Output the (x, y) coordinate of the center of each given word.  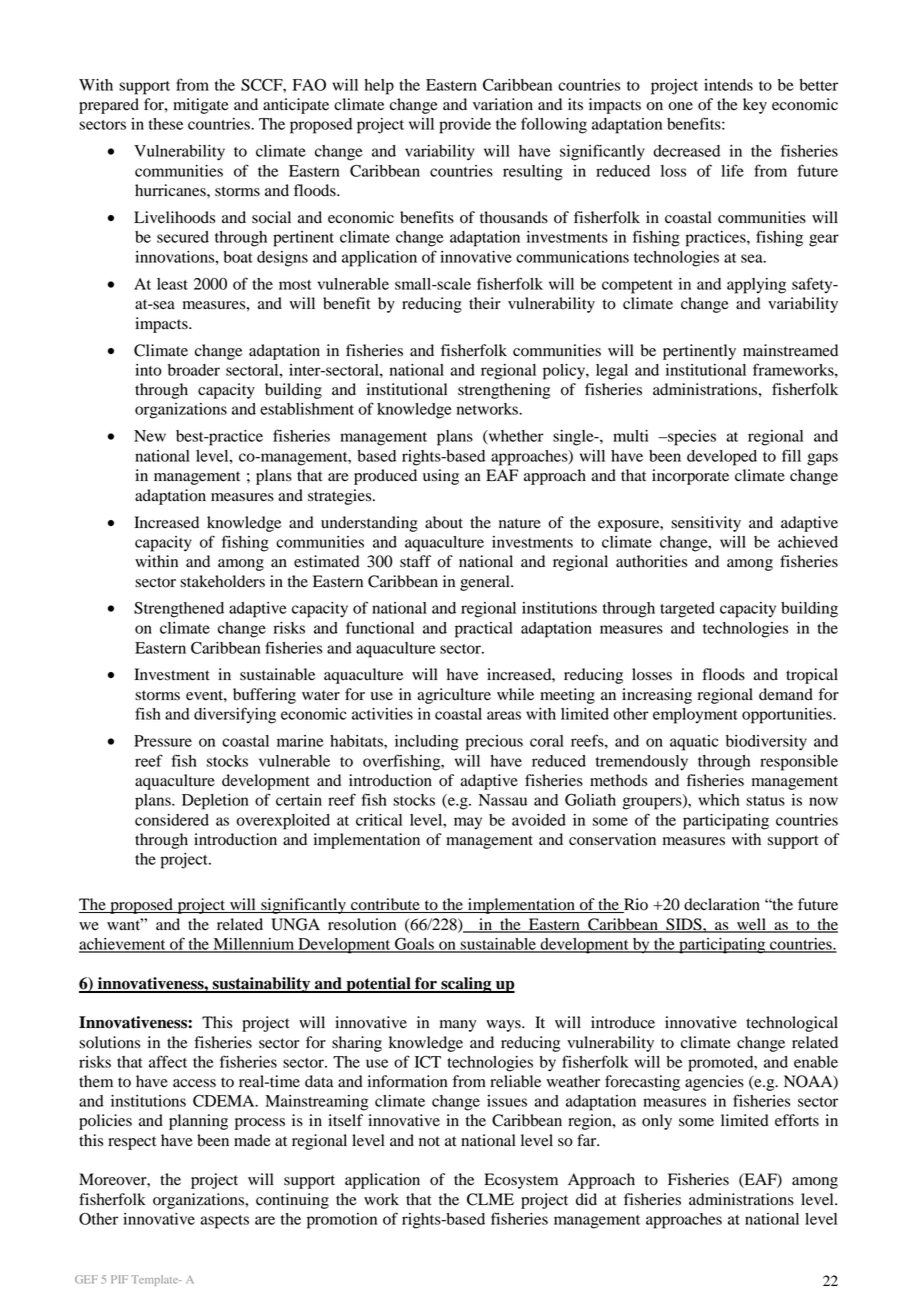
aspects (224, 1222)
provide (465, 126)
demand (786, 694)
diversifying (235, 715)
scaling (466, 985)
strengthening (504, 391)
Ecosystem (521, 1181)
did (586, 1199)
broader (194, 370)
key (755, 106)
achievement (123, 945)
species (691, 438)
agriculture (454, 696)
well (751, 925)
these (166, 124)
